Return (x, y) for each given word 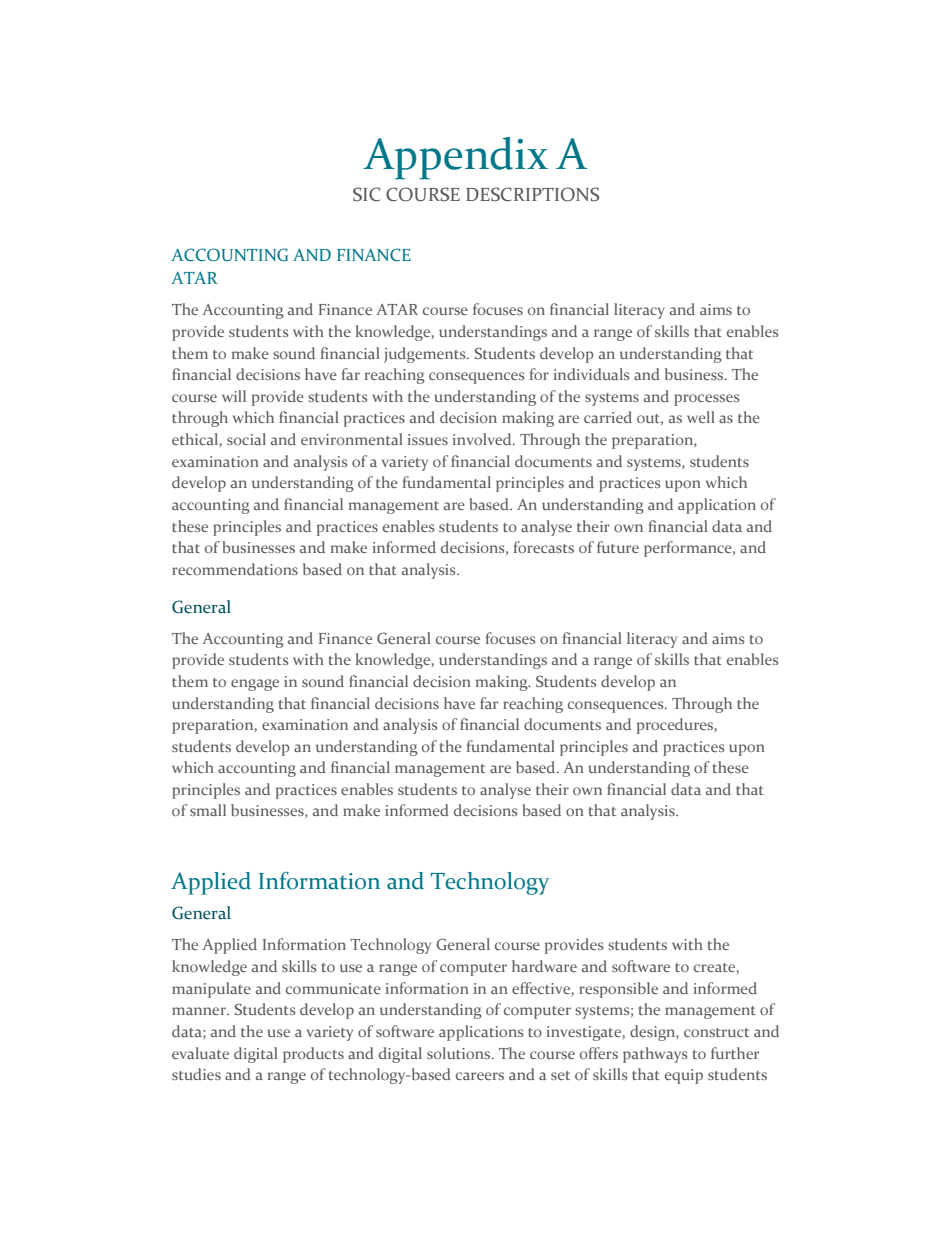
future (618, 547)
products (313, 1055)
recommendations (235, 569)
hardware (544, 966)
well (701, 417)
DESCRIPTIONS (532, 194)
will (234, 396)
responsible (618, 990)
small (208, 810)
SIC (366, 194)
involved (483, 439)
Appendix (455, 158)
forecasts (544, 547)
